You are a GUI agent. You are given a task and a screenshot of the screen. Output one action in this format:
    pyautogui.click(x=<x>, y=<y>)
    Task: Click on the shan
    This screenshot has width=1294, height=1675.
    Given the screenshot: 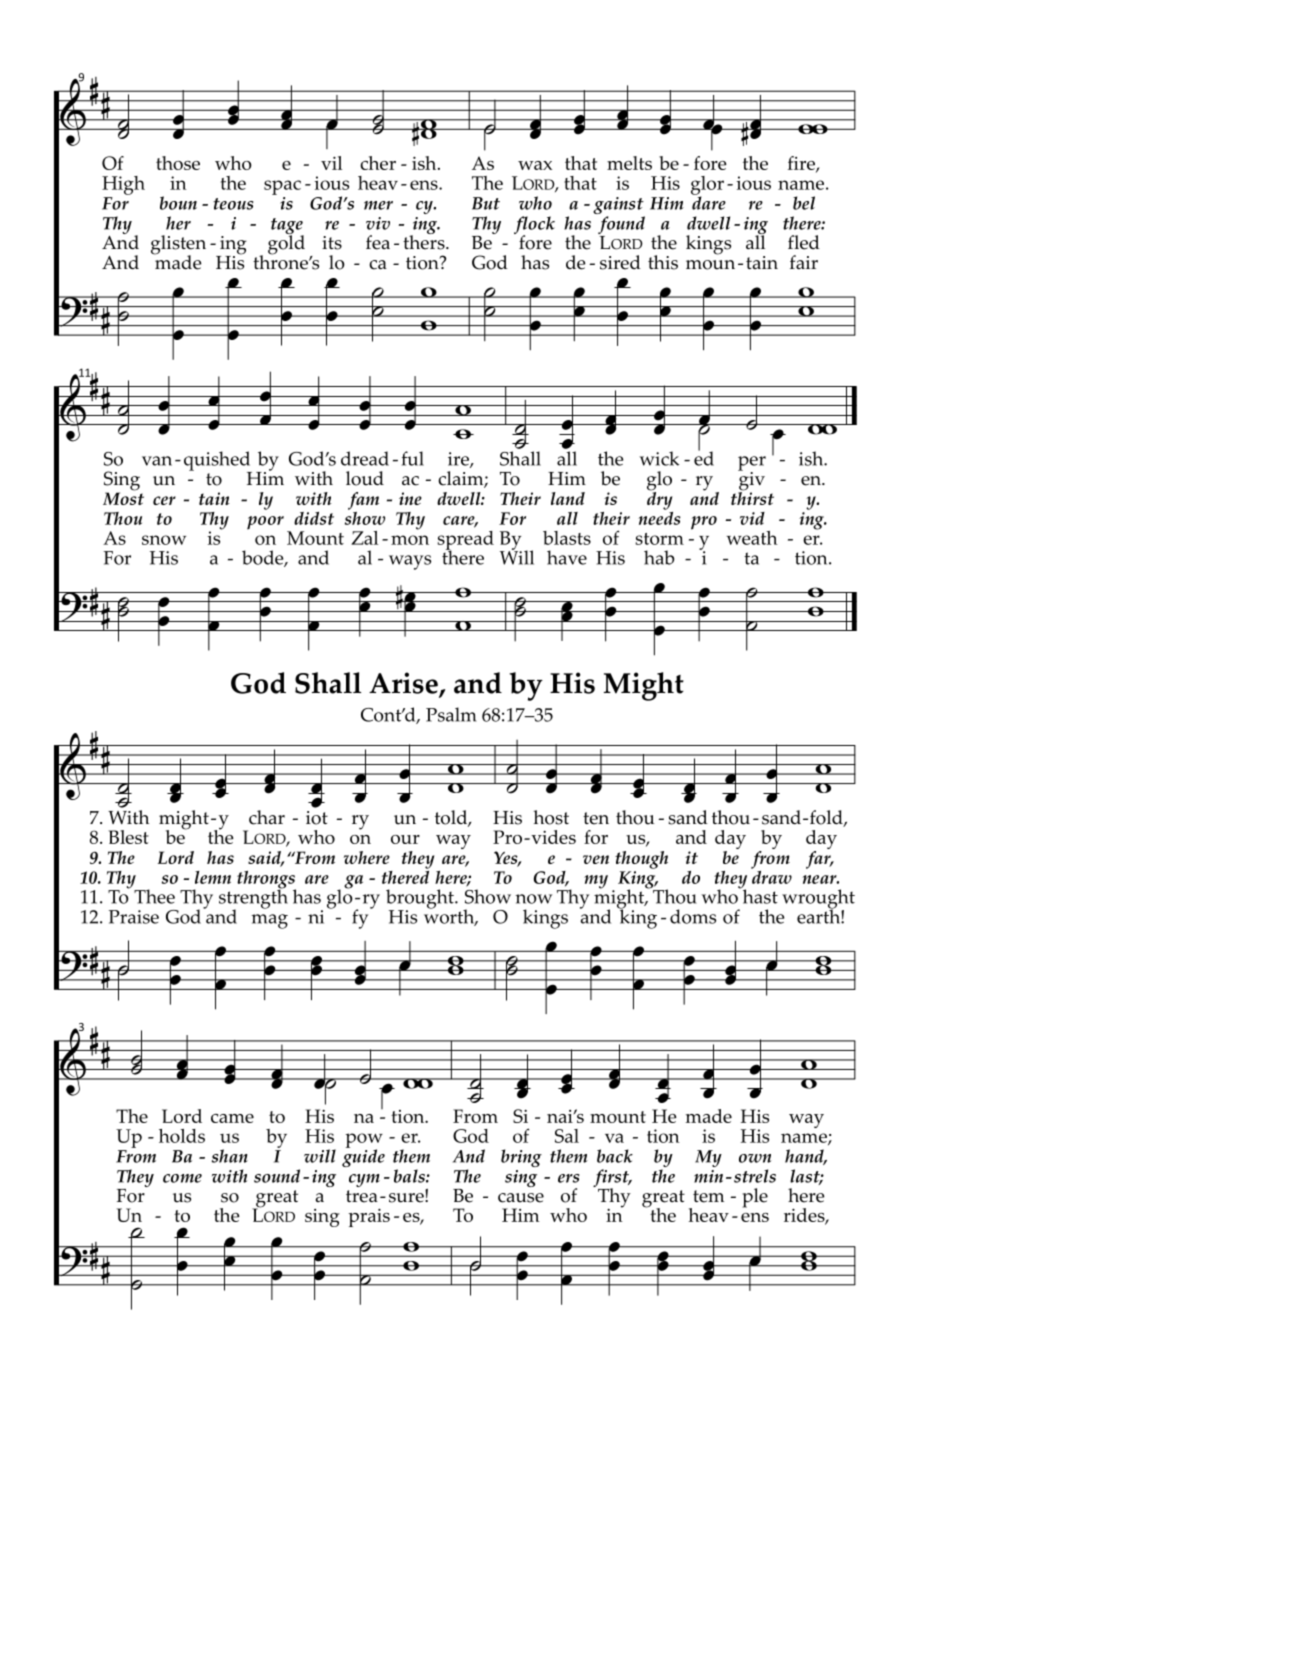 What is the action you would take?
    pyautogui.click(x=230, y=1156)
